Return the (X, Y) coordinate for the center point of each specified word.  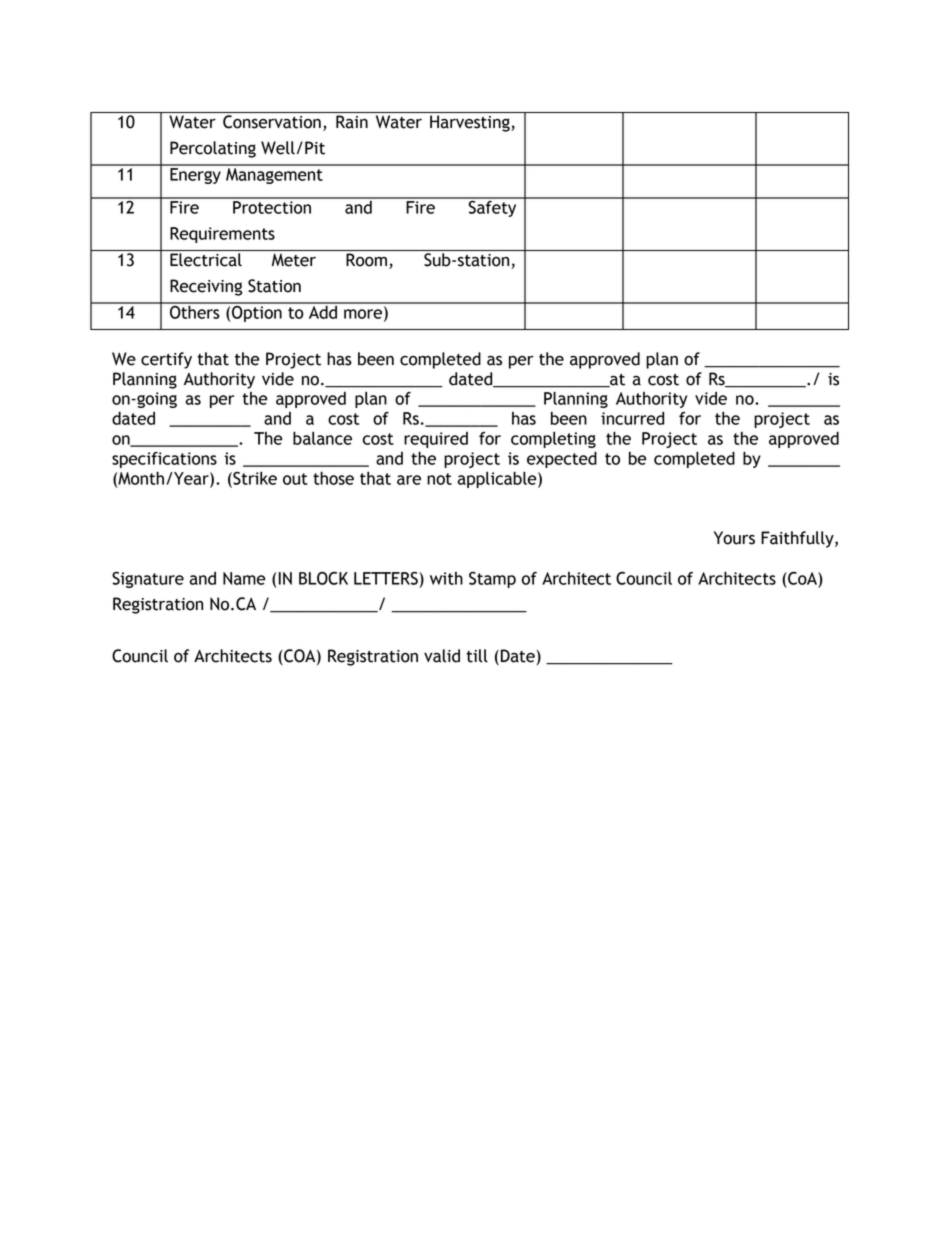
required (436, 440)
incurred (632, 418)
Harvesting (471, 123)
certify (166, 360)
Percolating (213, 149)
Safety (492, 207)
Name (244, 578)
